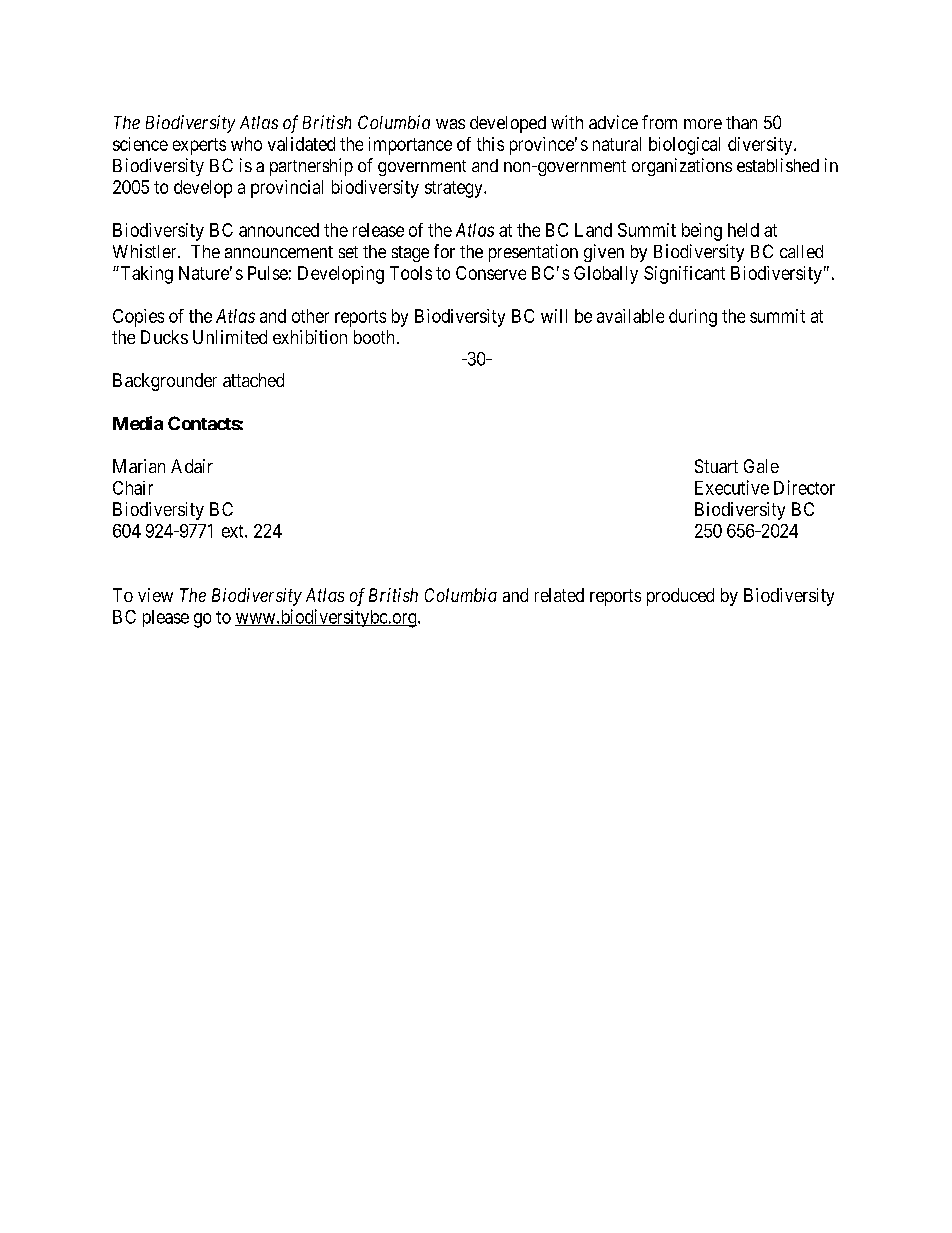 This document has height=1233, width=952. Describe the element at coordinates (279, 230) in the document. I see `announced` at that location.
